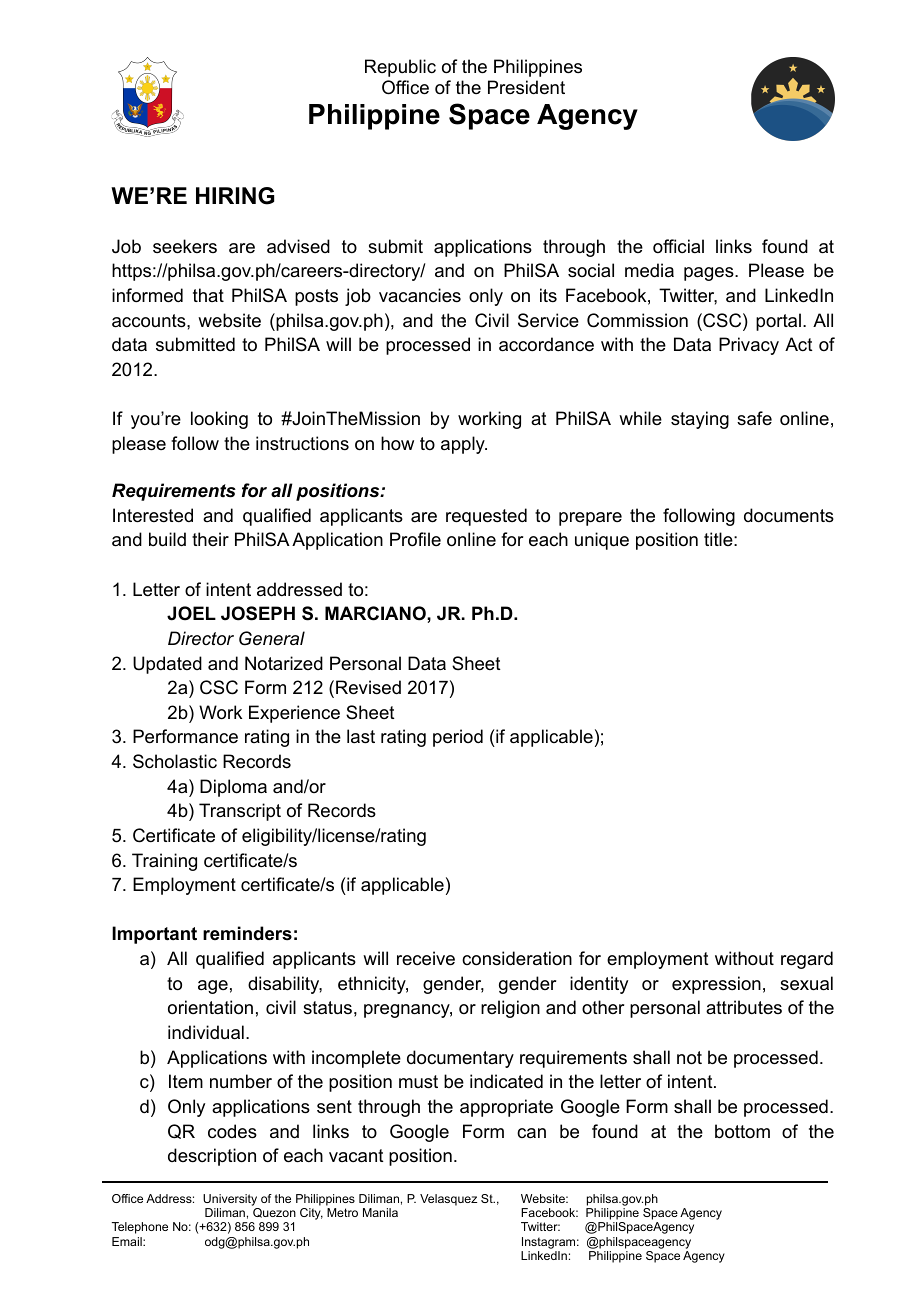 The width and height of the screenshot is (924, 1307). Describe the element at coordinates (247, 933) in the screenshot. I see `reminders` at that location.
